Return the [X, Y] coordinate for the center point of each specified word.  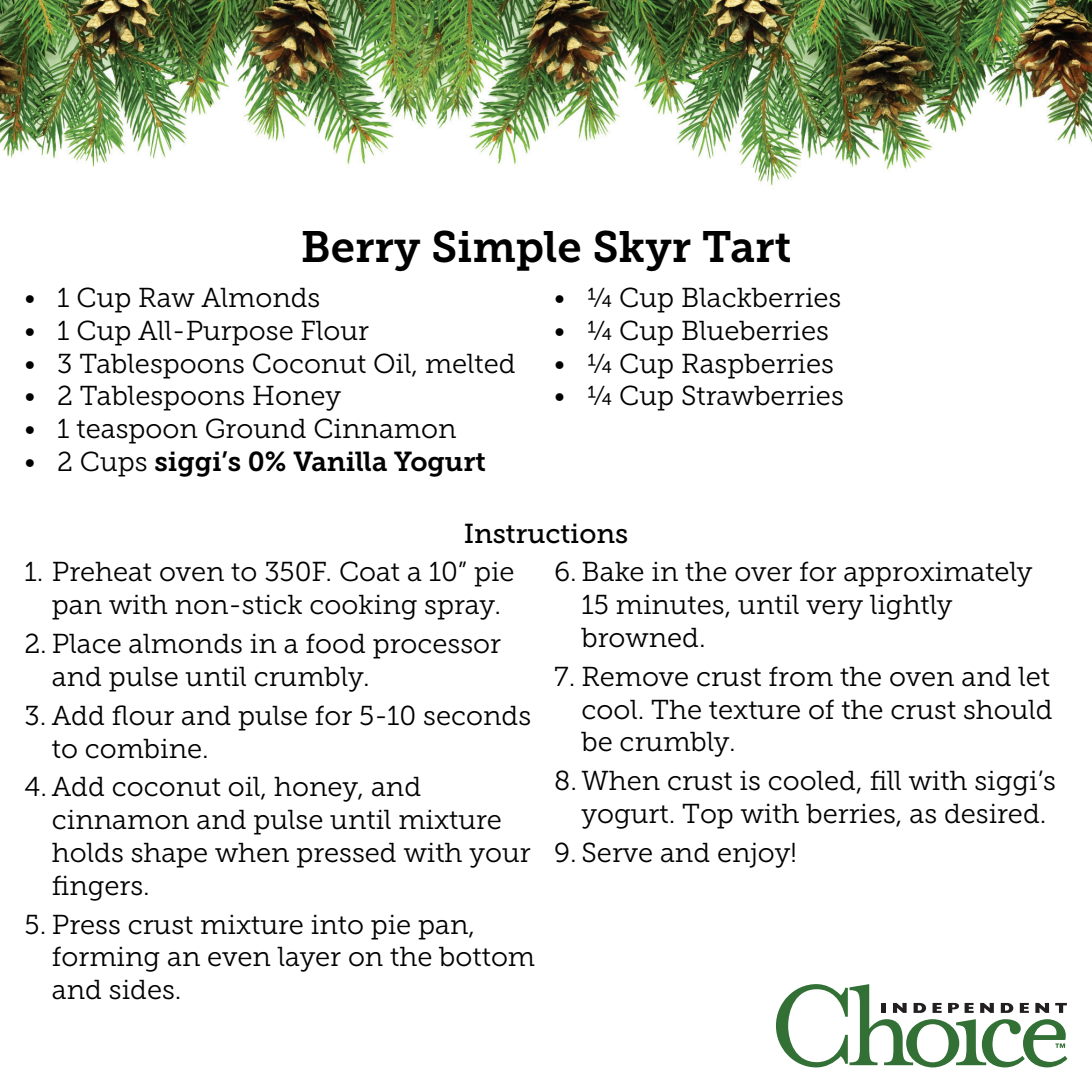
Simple [506, 250]
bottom [487, 956]
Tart [746, 247]
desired [992, 813]
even [239, 959]
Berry [361, 251]
